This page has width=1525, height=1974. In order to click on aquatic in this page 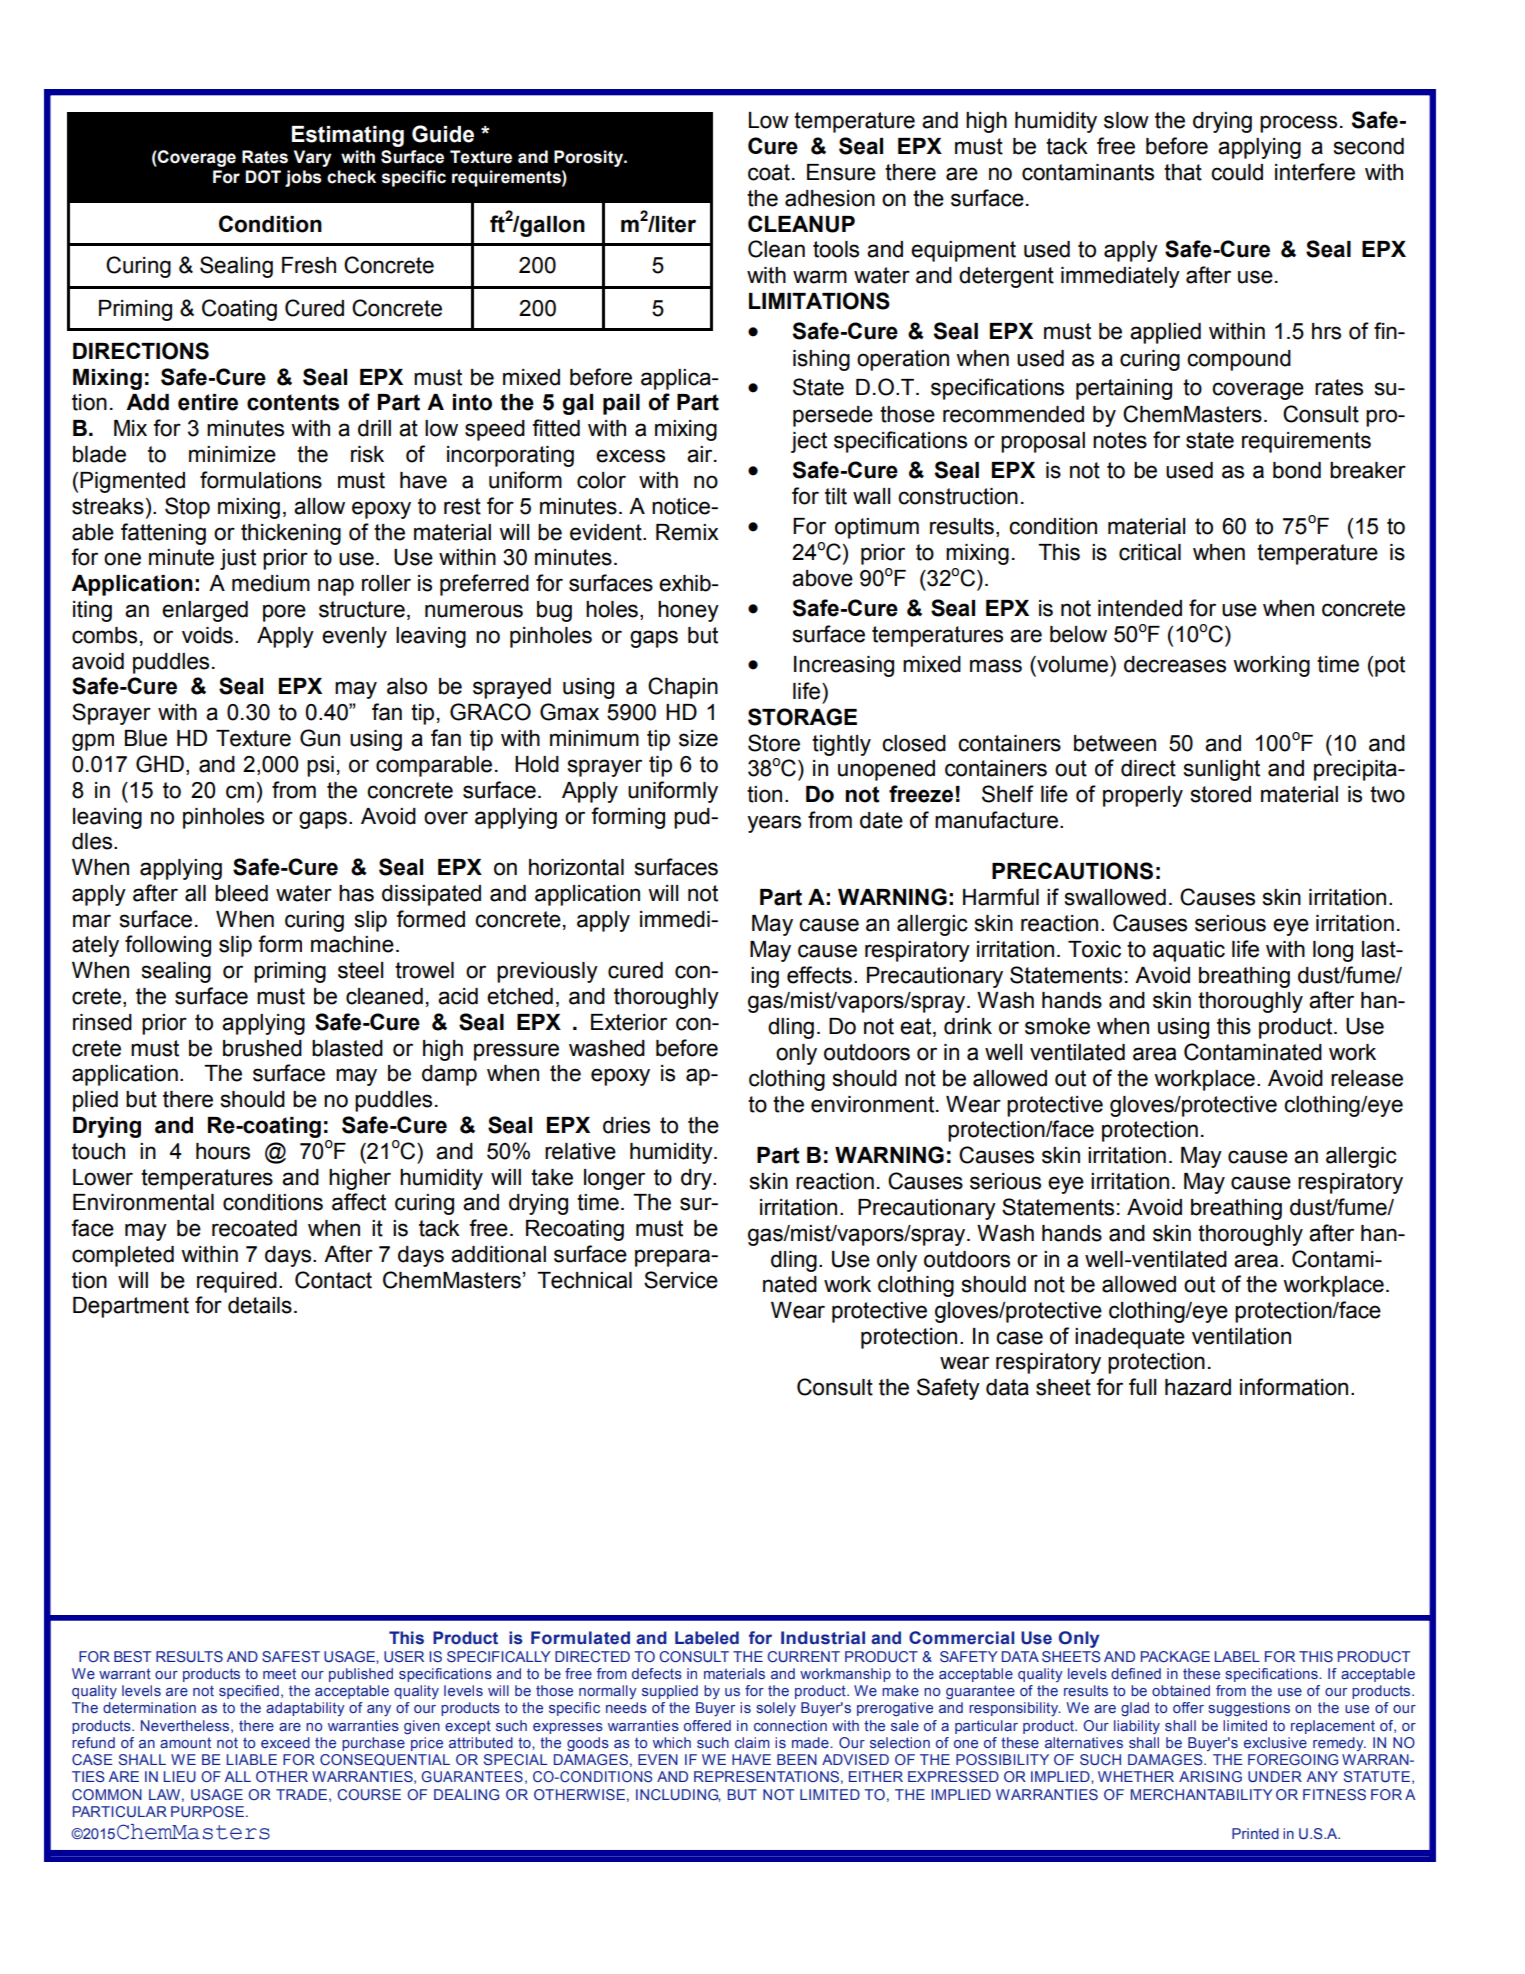, I will do `click(1189, 951)`.
